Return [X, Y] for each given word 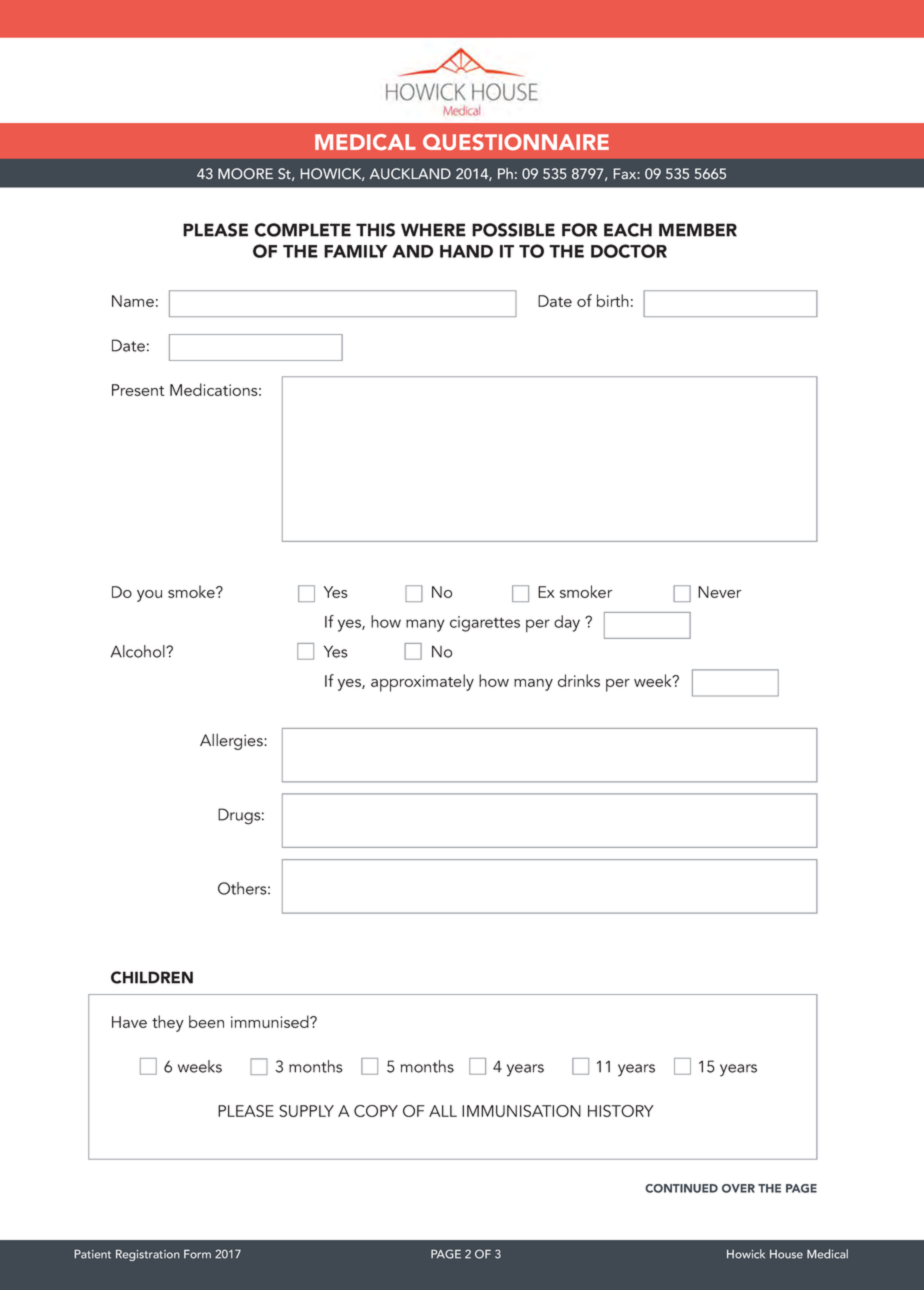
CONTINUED [682, 1188]
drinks [579, 680]
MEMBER [698, 230]
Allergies [232, 742]
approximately [422, 683]
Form [197, 1254]
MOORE [245, 174]
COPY [376, 1111]
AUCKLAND [410, 174]
